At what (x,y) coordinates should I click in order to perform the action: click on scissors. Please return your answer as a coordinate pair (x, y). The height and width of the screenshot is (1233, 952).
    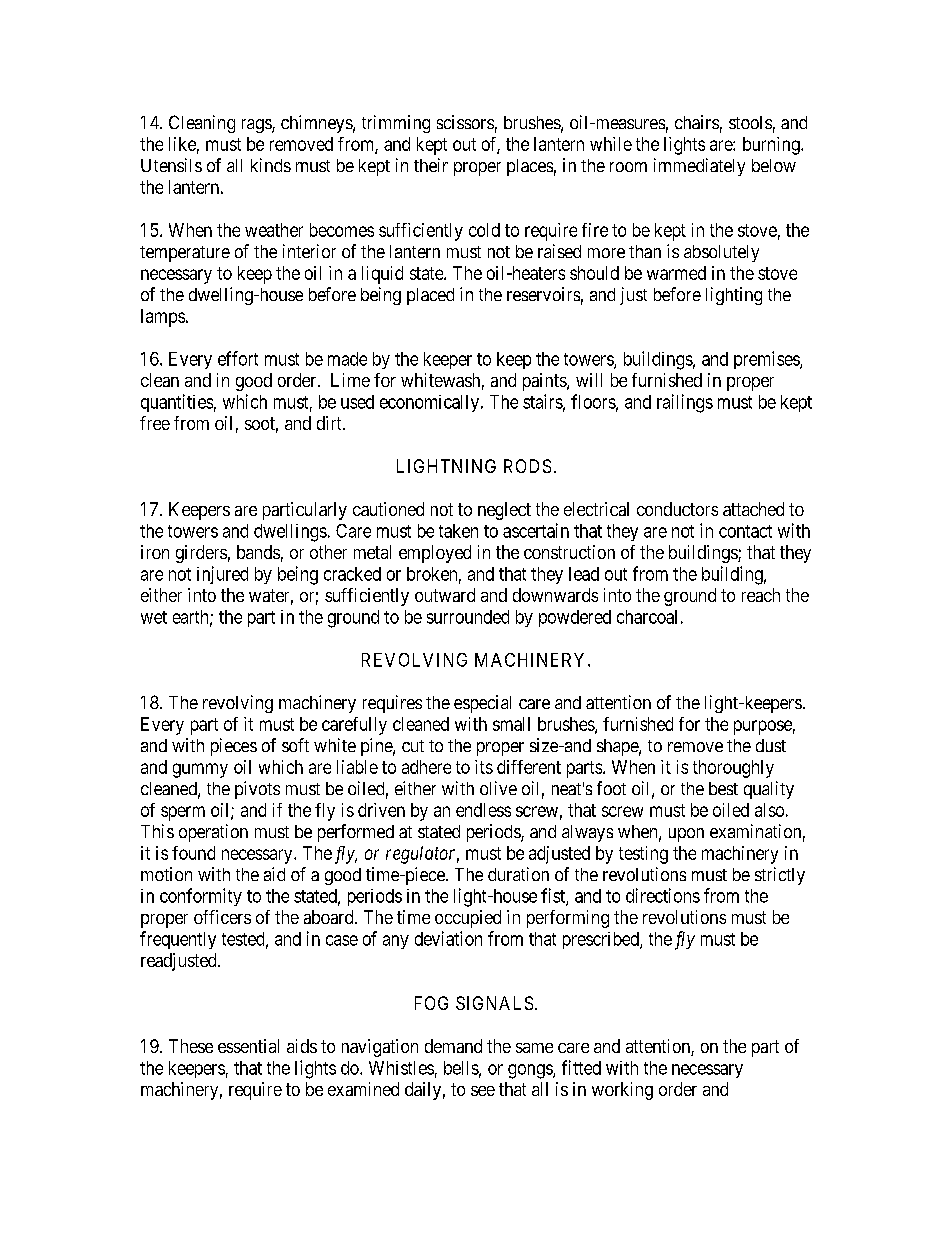
    Looking at the image, I should click on (465, 122).
